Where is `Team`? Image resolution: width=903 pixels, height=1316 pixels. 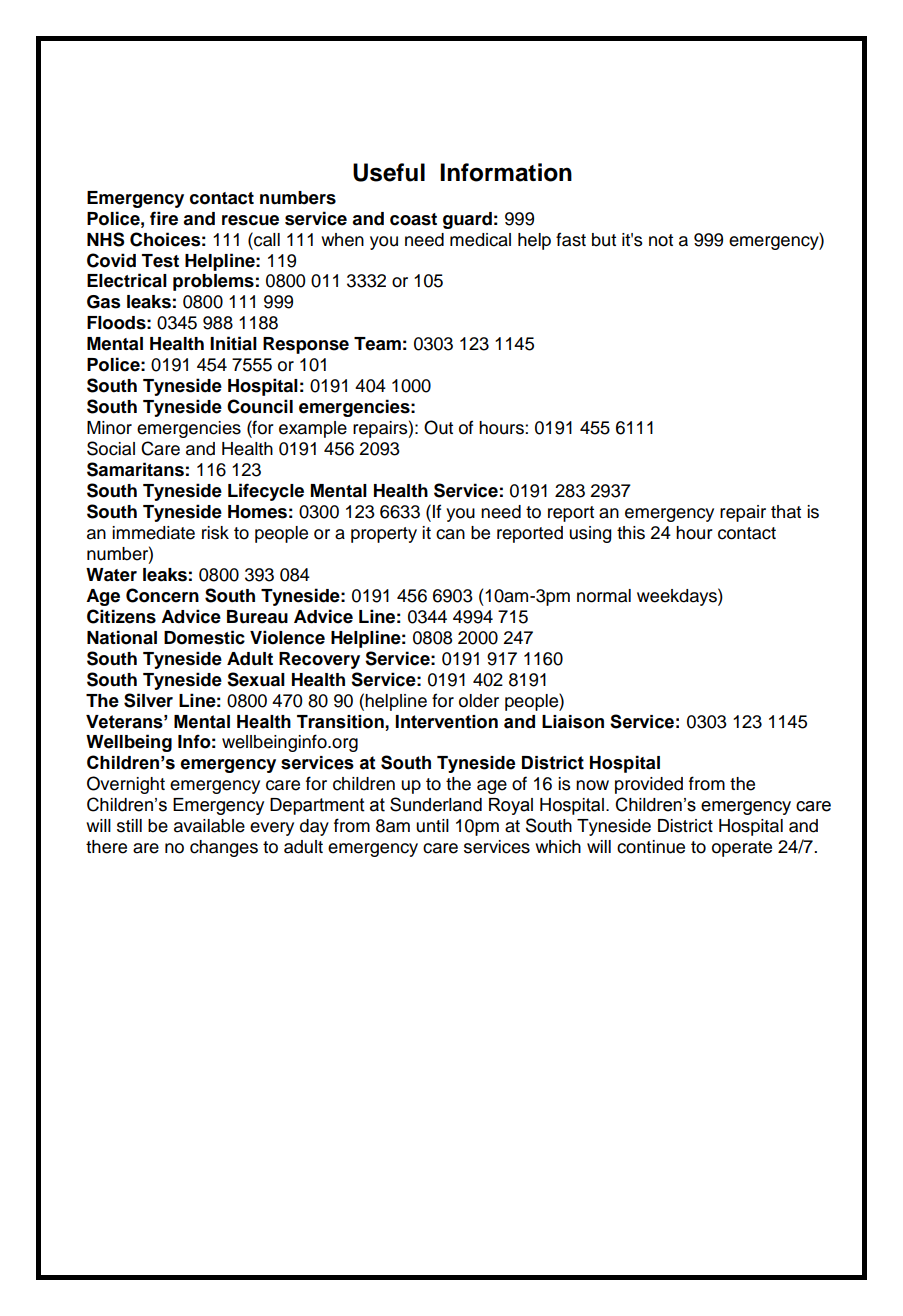 Team is located at coordinates (377, 344).
